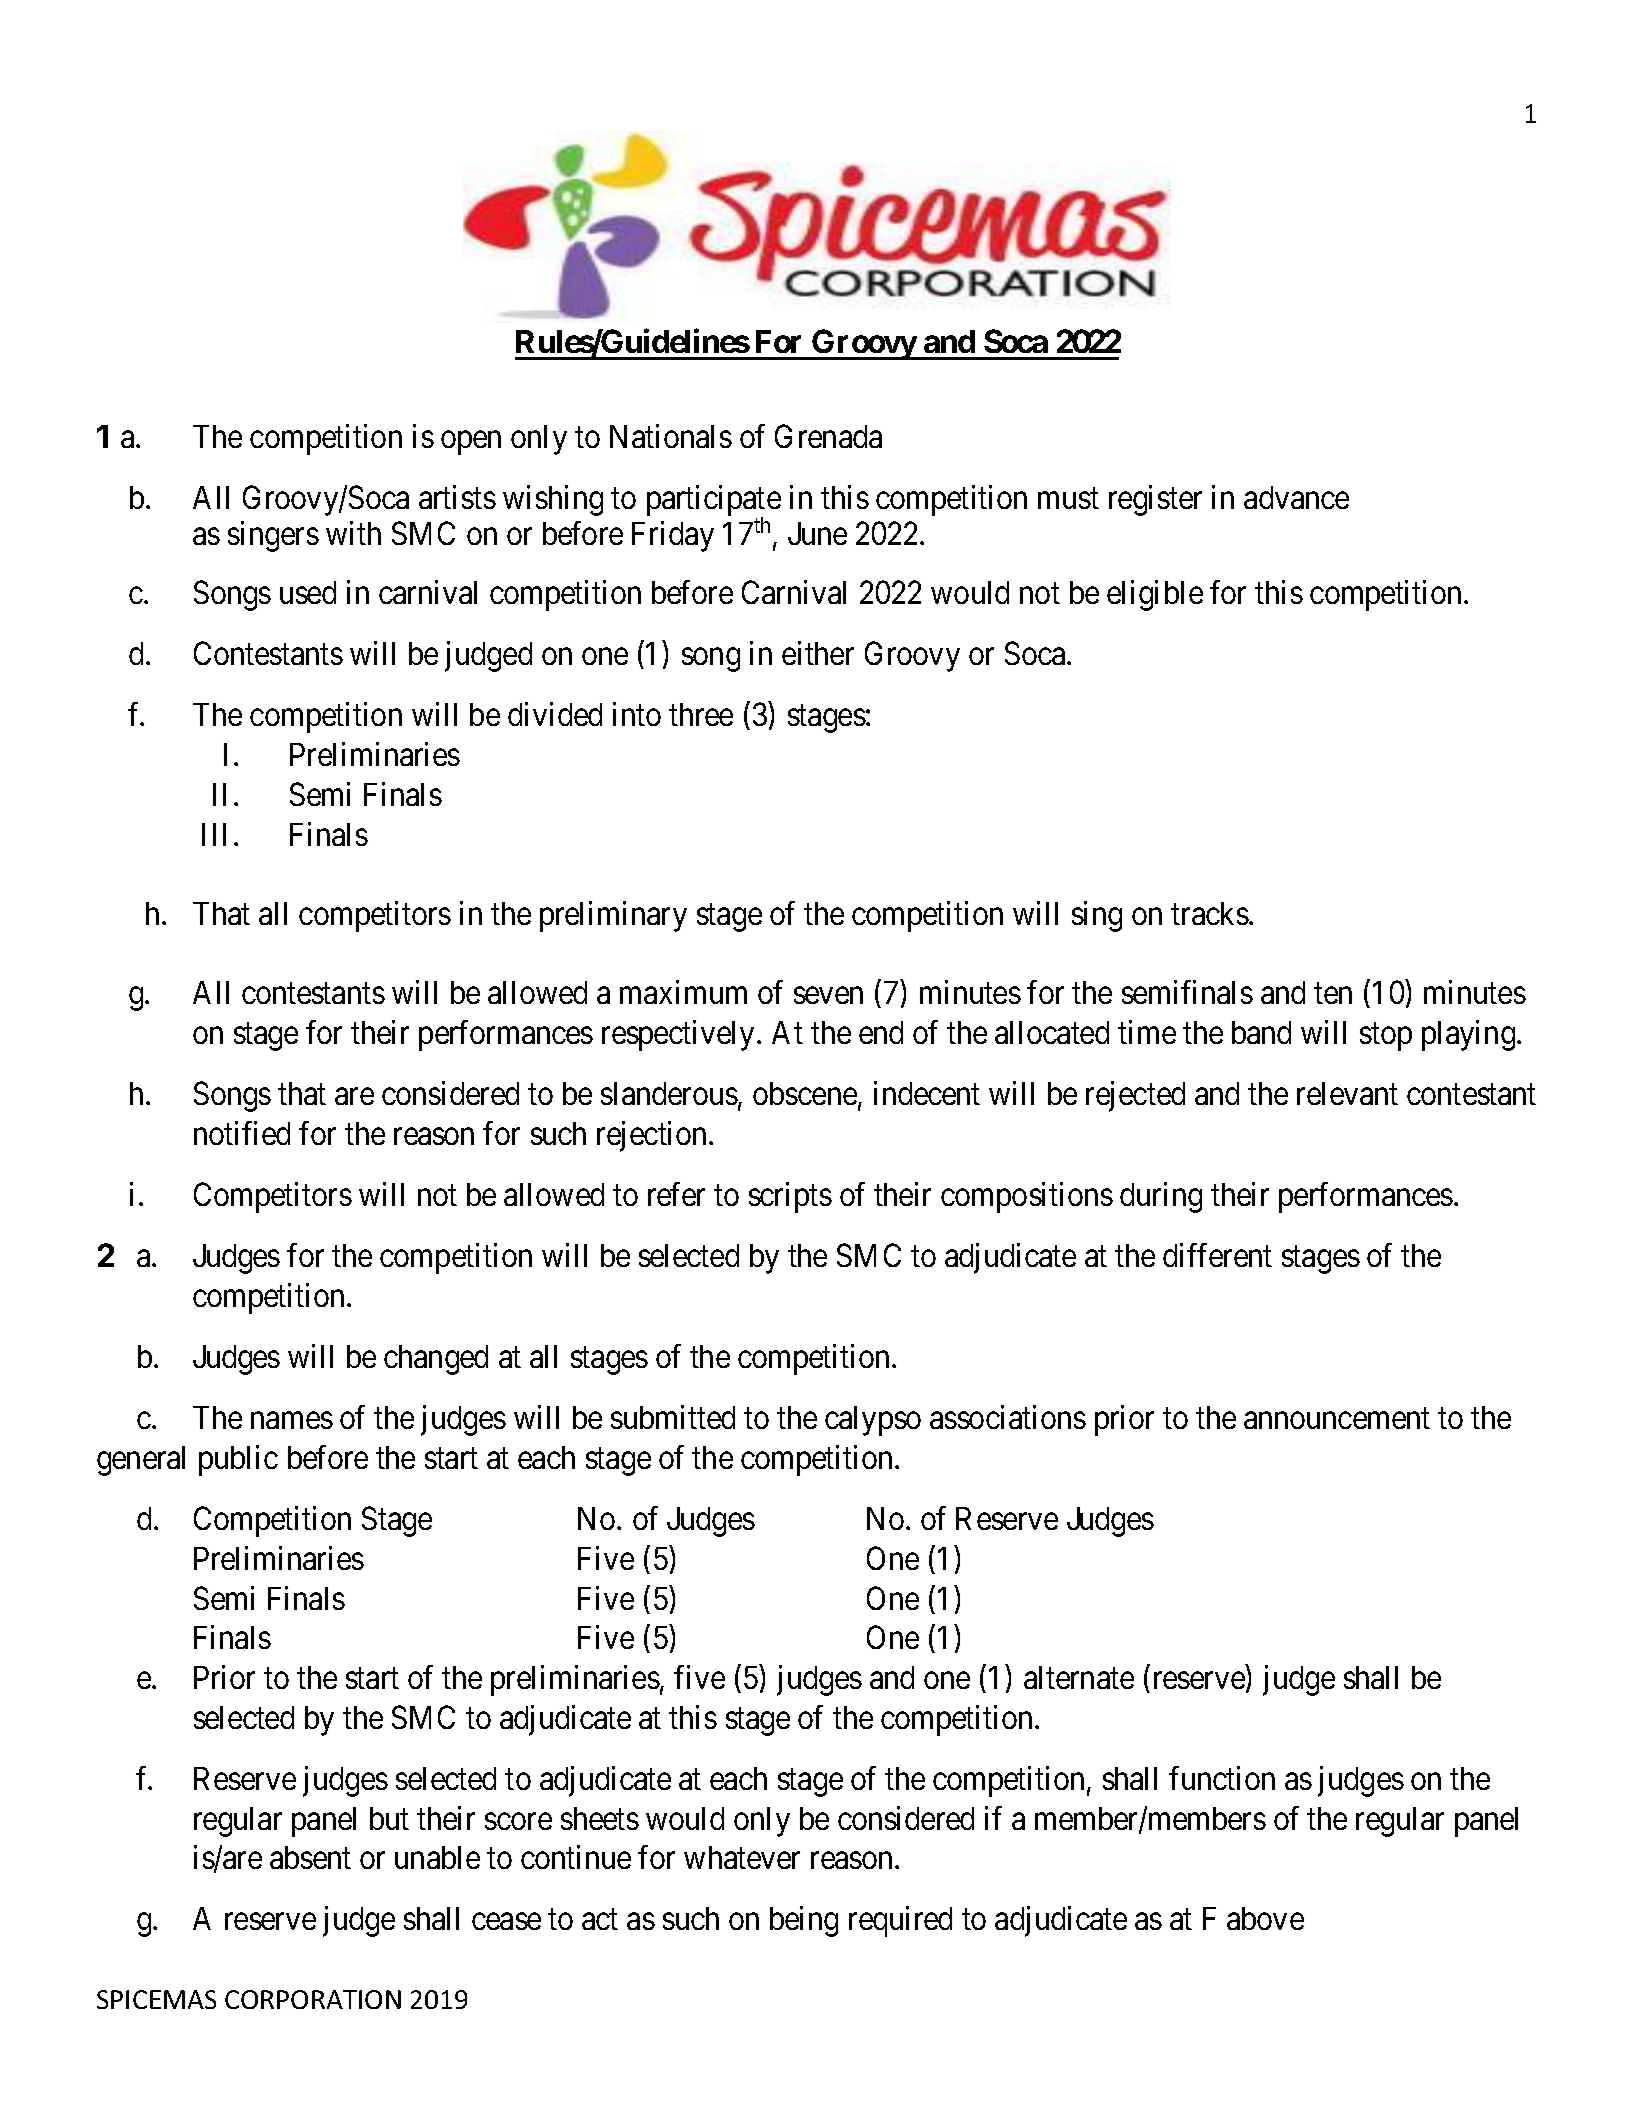  Describe the element at coordinates (804, 1921) in the image. I see `being` at that location.
